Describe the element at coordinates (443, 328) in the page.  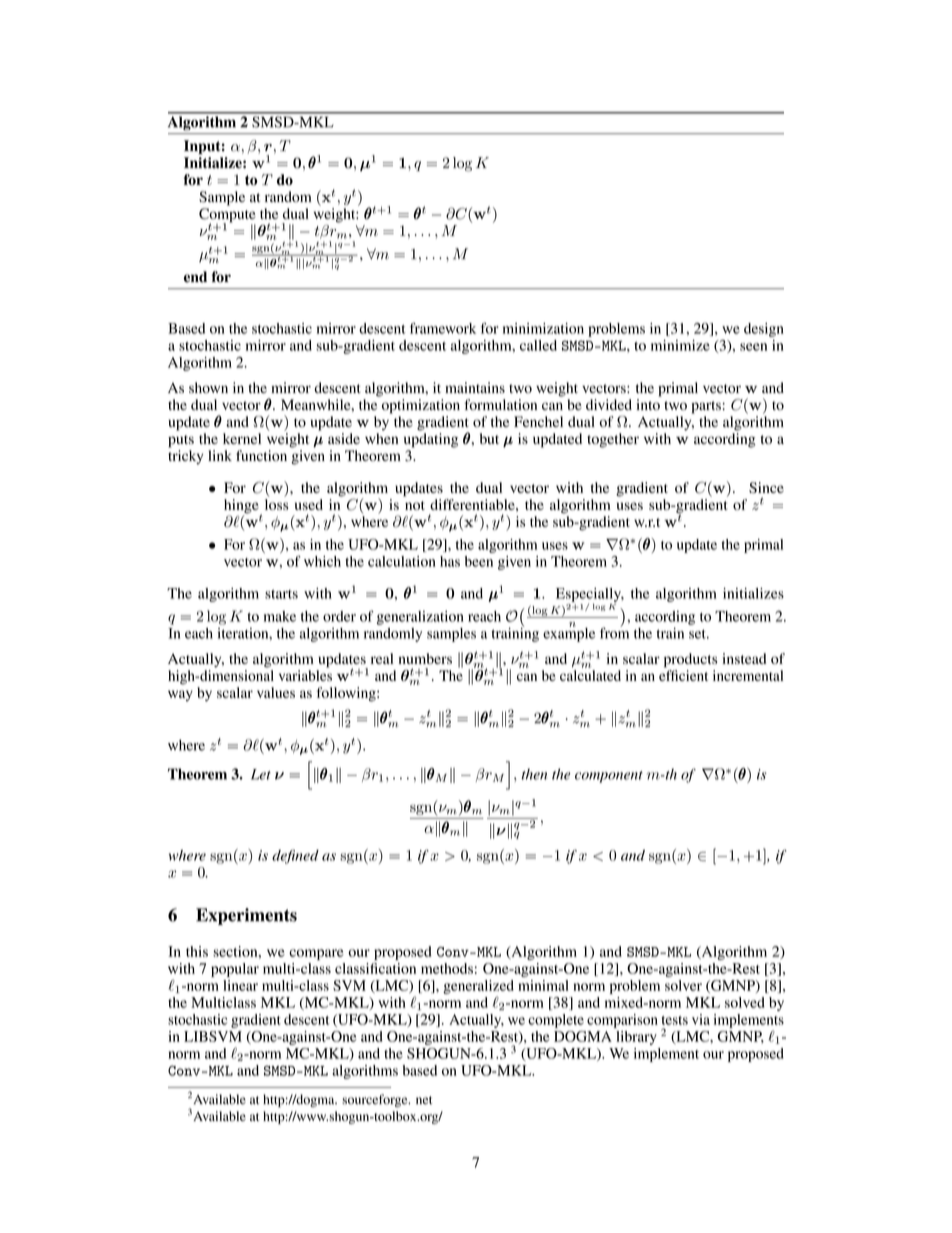
I see `framework` at that location.
